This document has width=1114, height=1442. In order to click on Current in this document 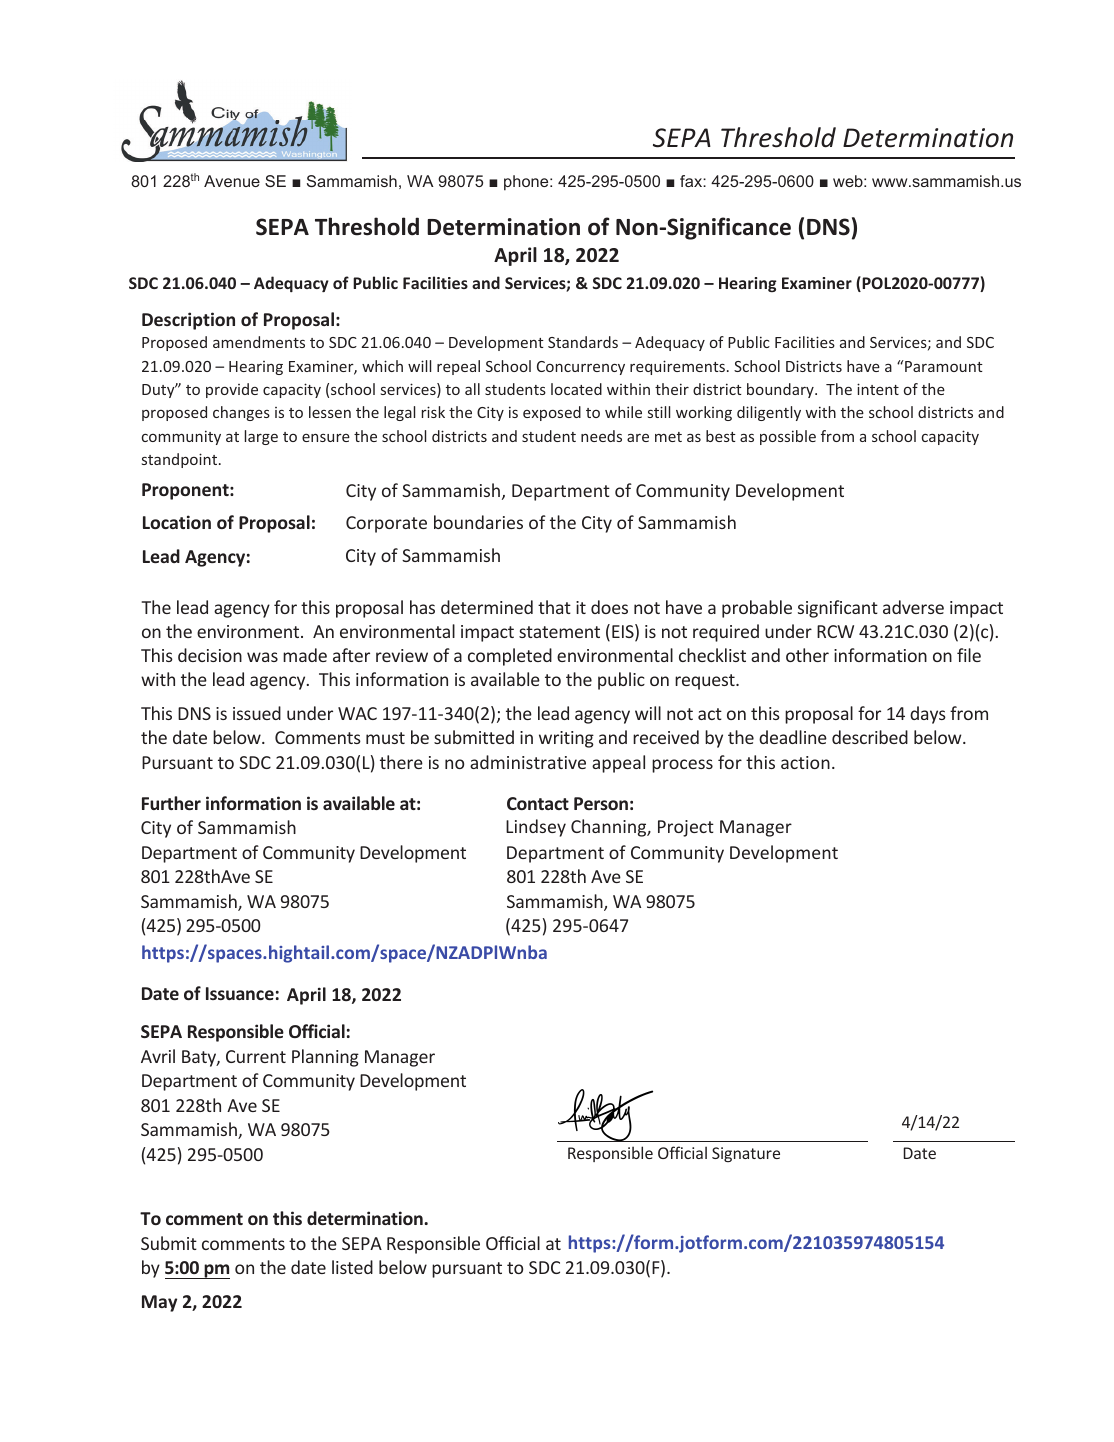, I will do `click(256, 1056)`.
